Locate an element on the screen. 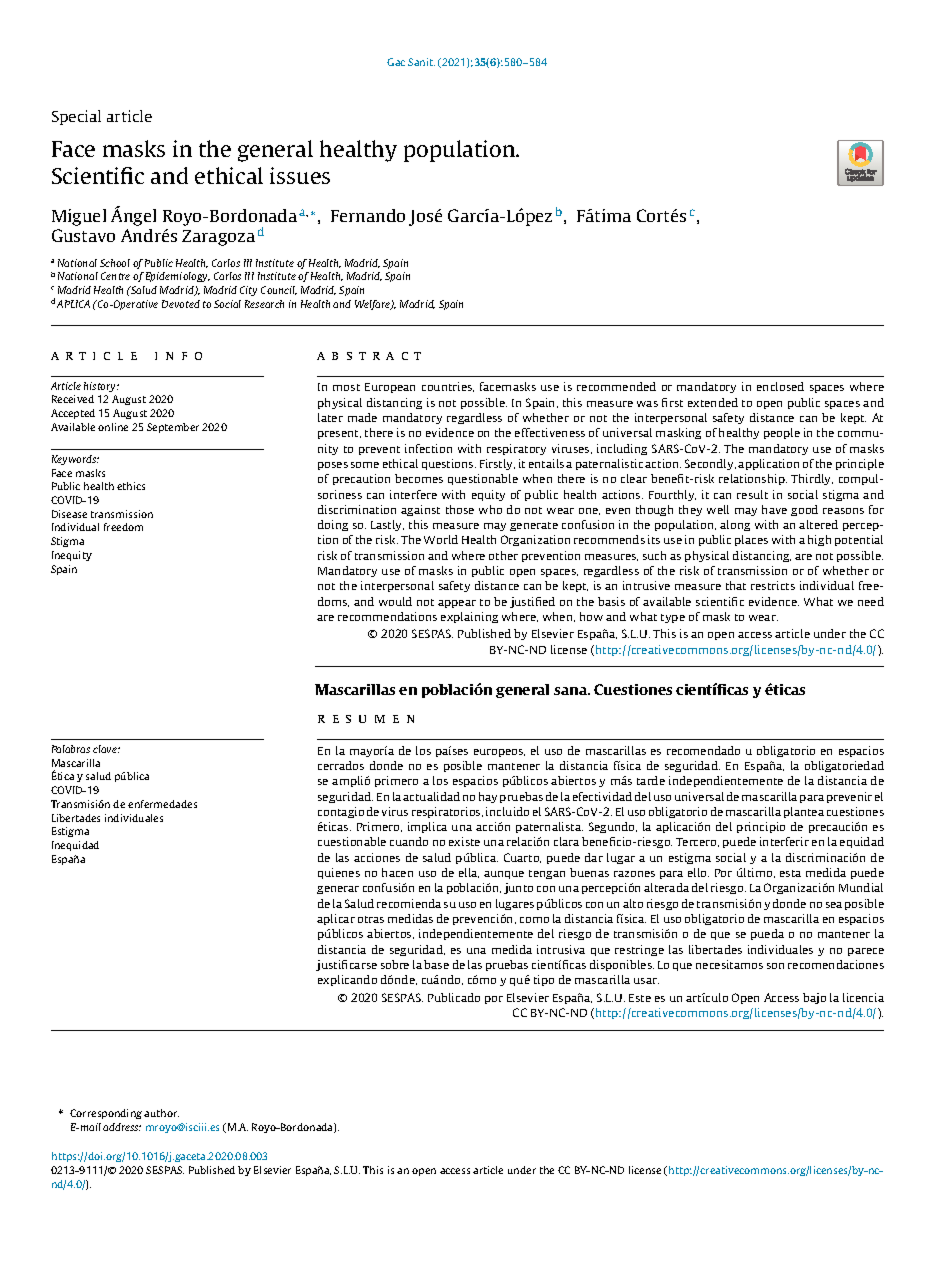 The height and width of the screenshot is (1270, 952). countries is located at coordinates (448, 387).
